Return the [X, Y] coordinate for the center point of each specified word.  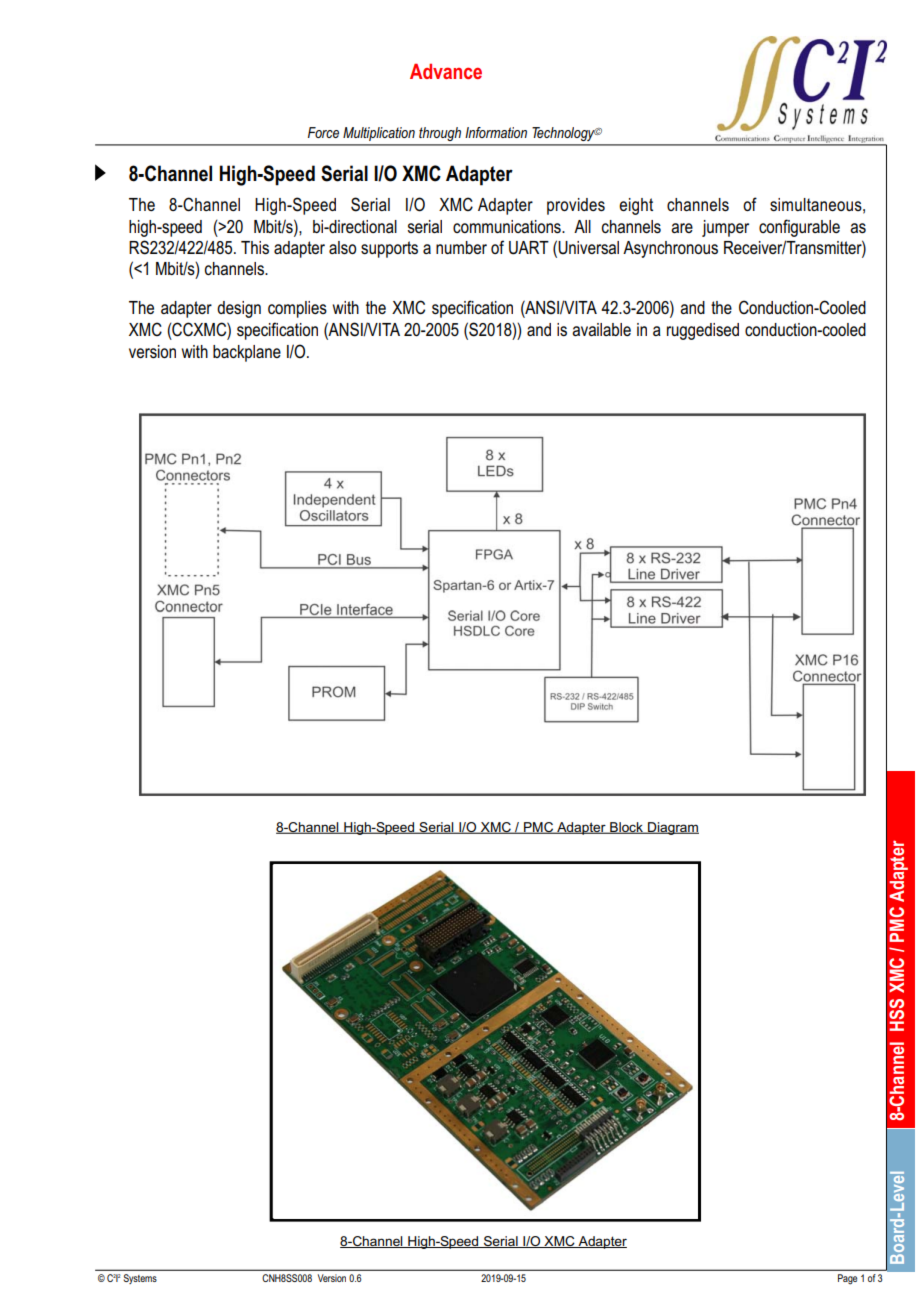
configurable [799, 228]
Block [626, 828]
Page [847, 1279]
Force [323, 132]
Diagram [672, 828]
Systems [140, 1279]
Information [496, 132]
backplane [247, 353]
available [601, 329]
